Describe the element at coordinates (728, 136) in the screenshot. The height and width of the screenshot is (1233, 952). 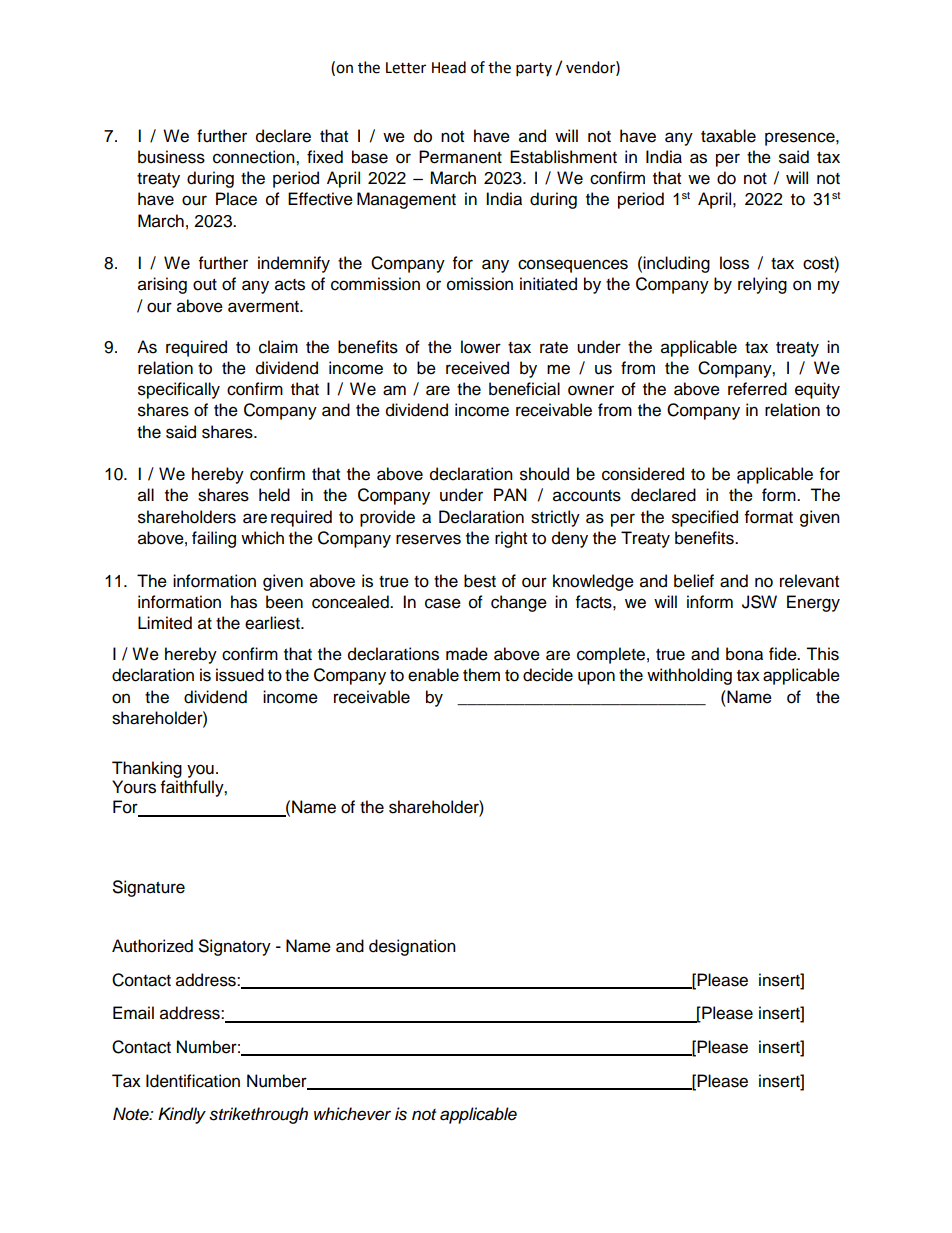
I see `taxable` at that location.
